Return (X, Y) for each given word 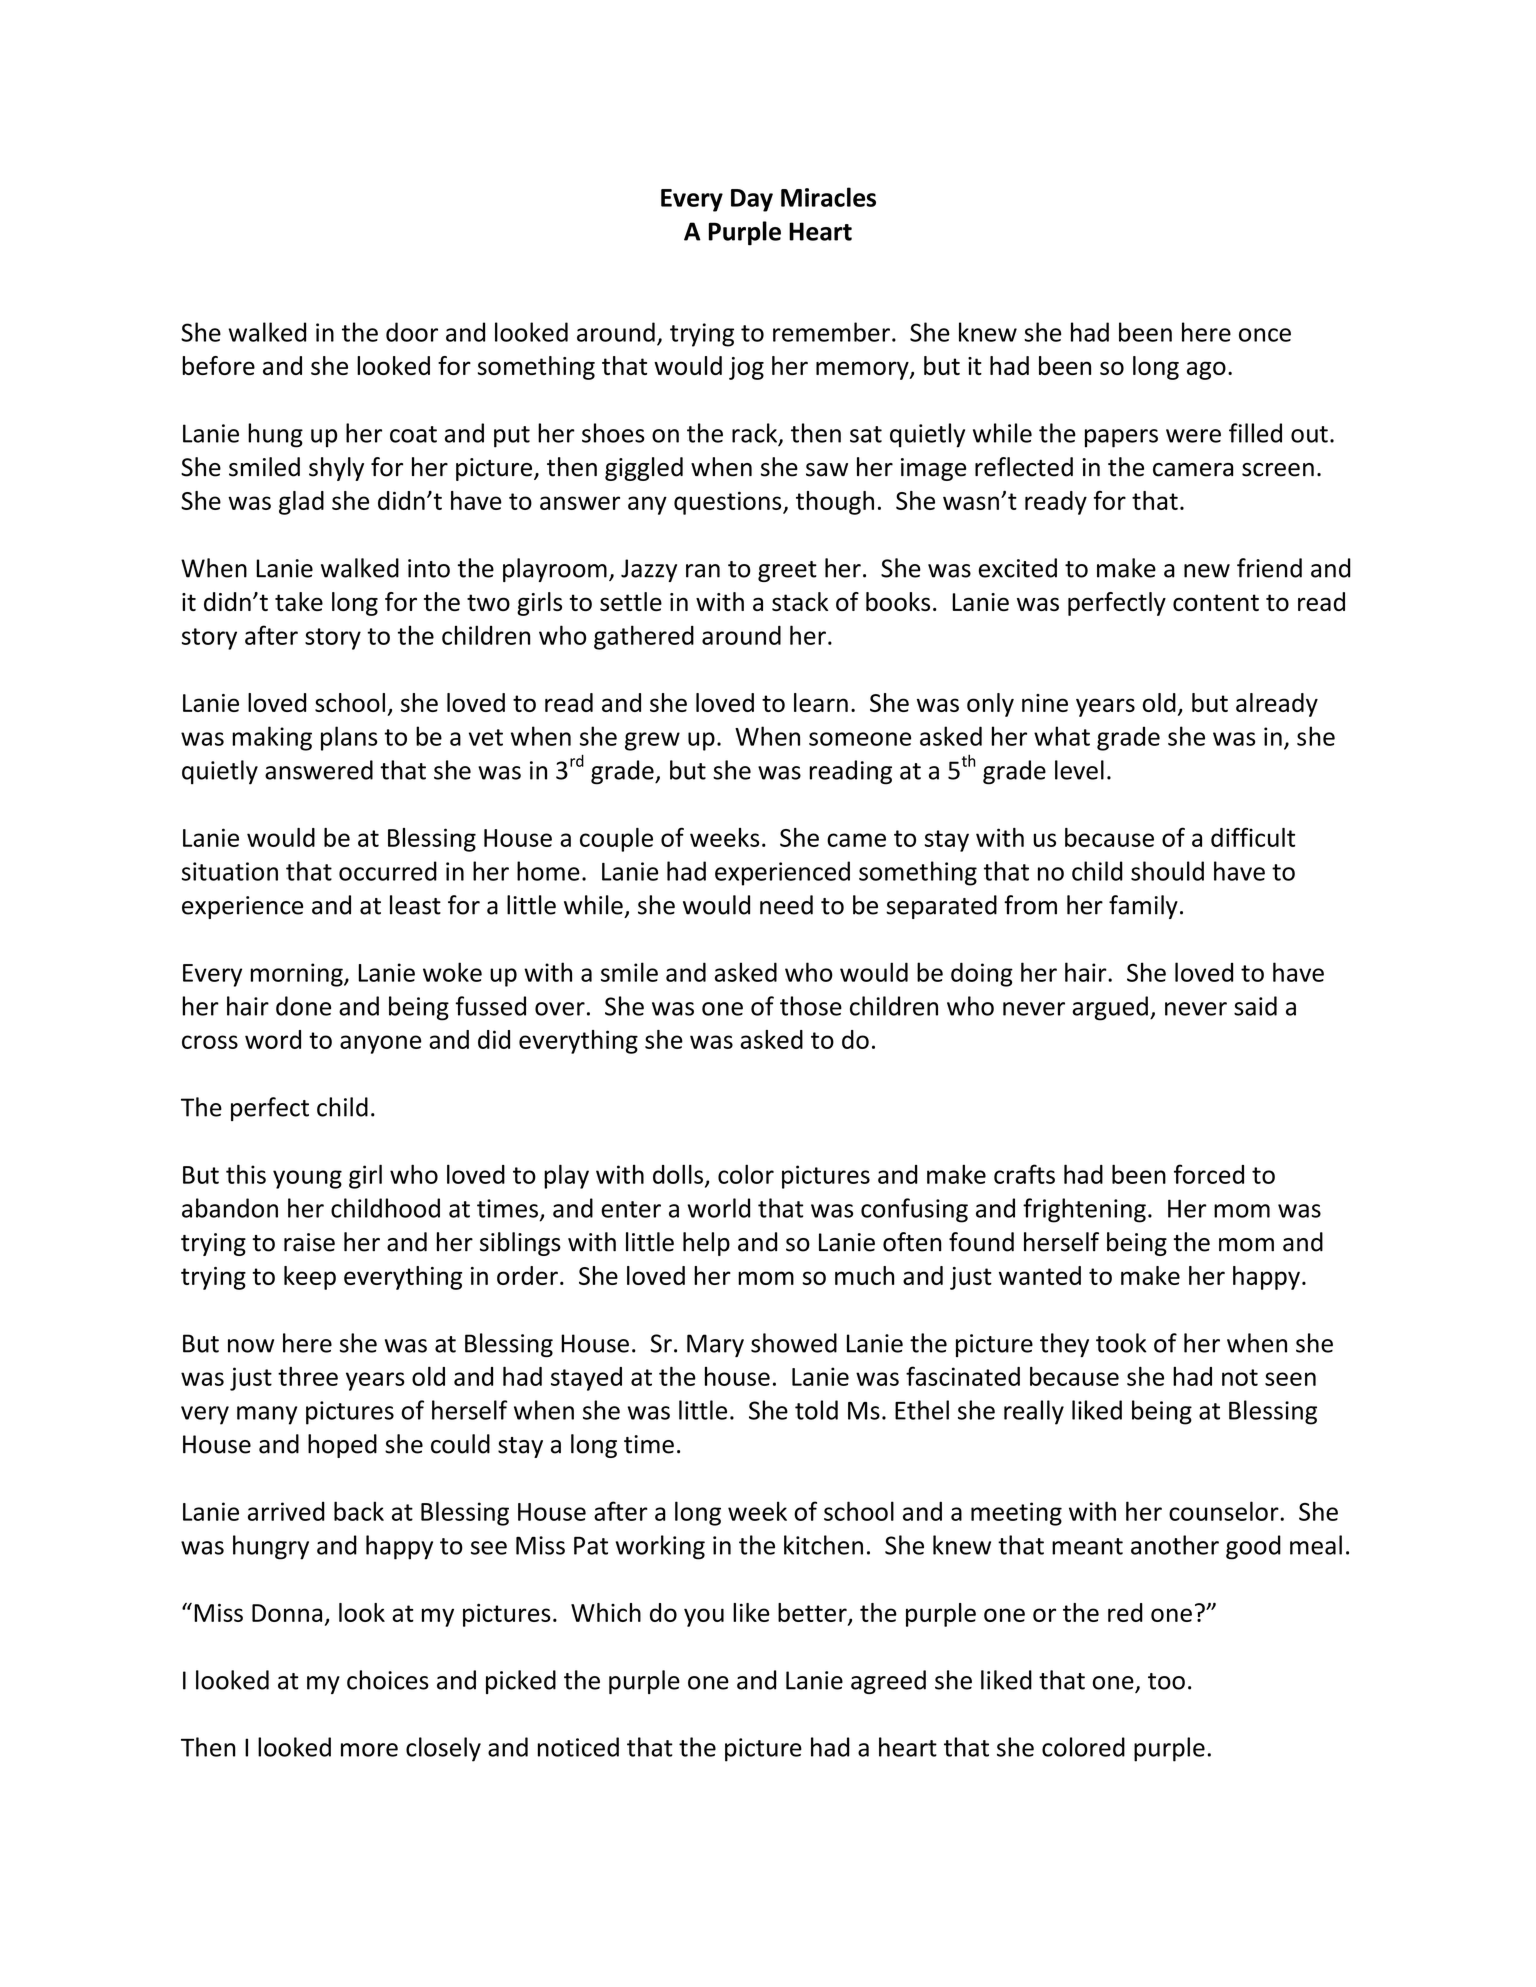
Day (752, 200)
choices (388, 1680)
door (412, 332)
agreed (888, 1682)
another (1175, 1545)
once (1265, 335)
